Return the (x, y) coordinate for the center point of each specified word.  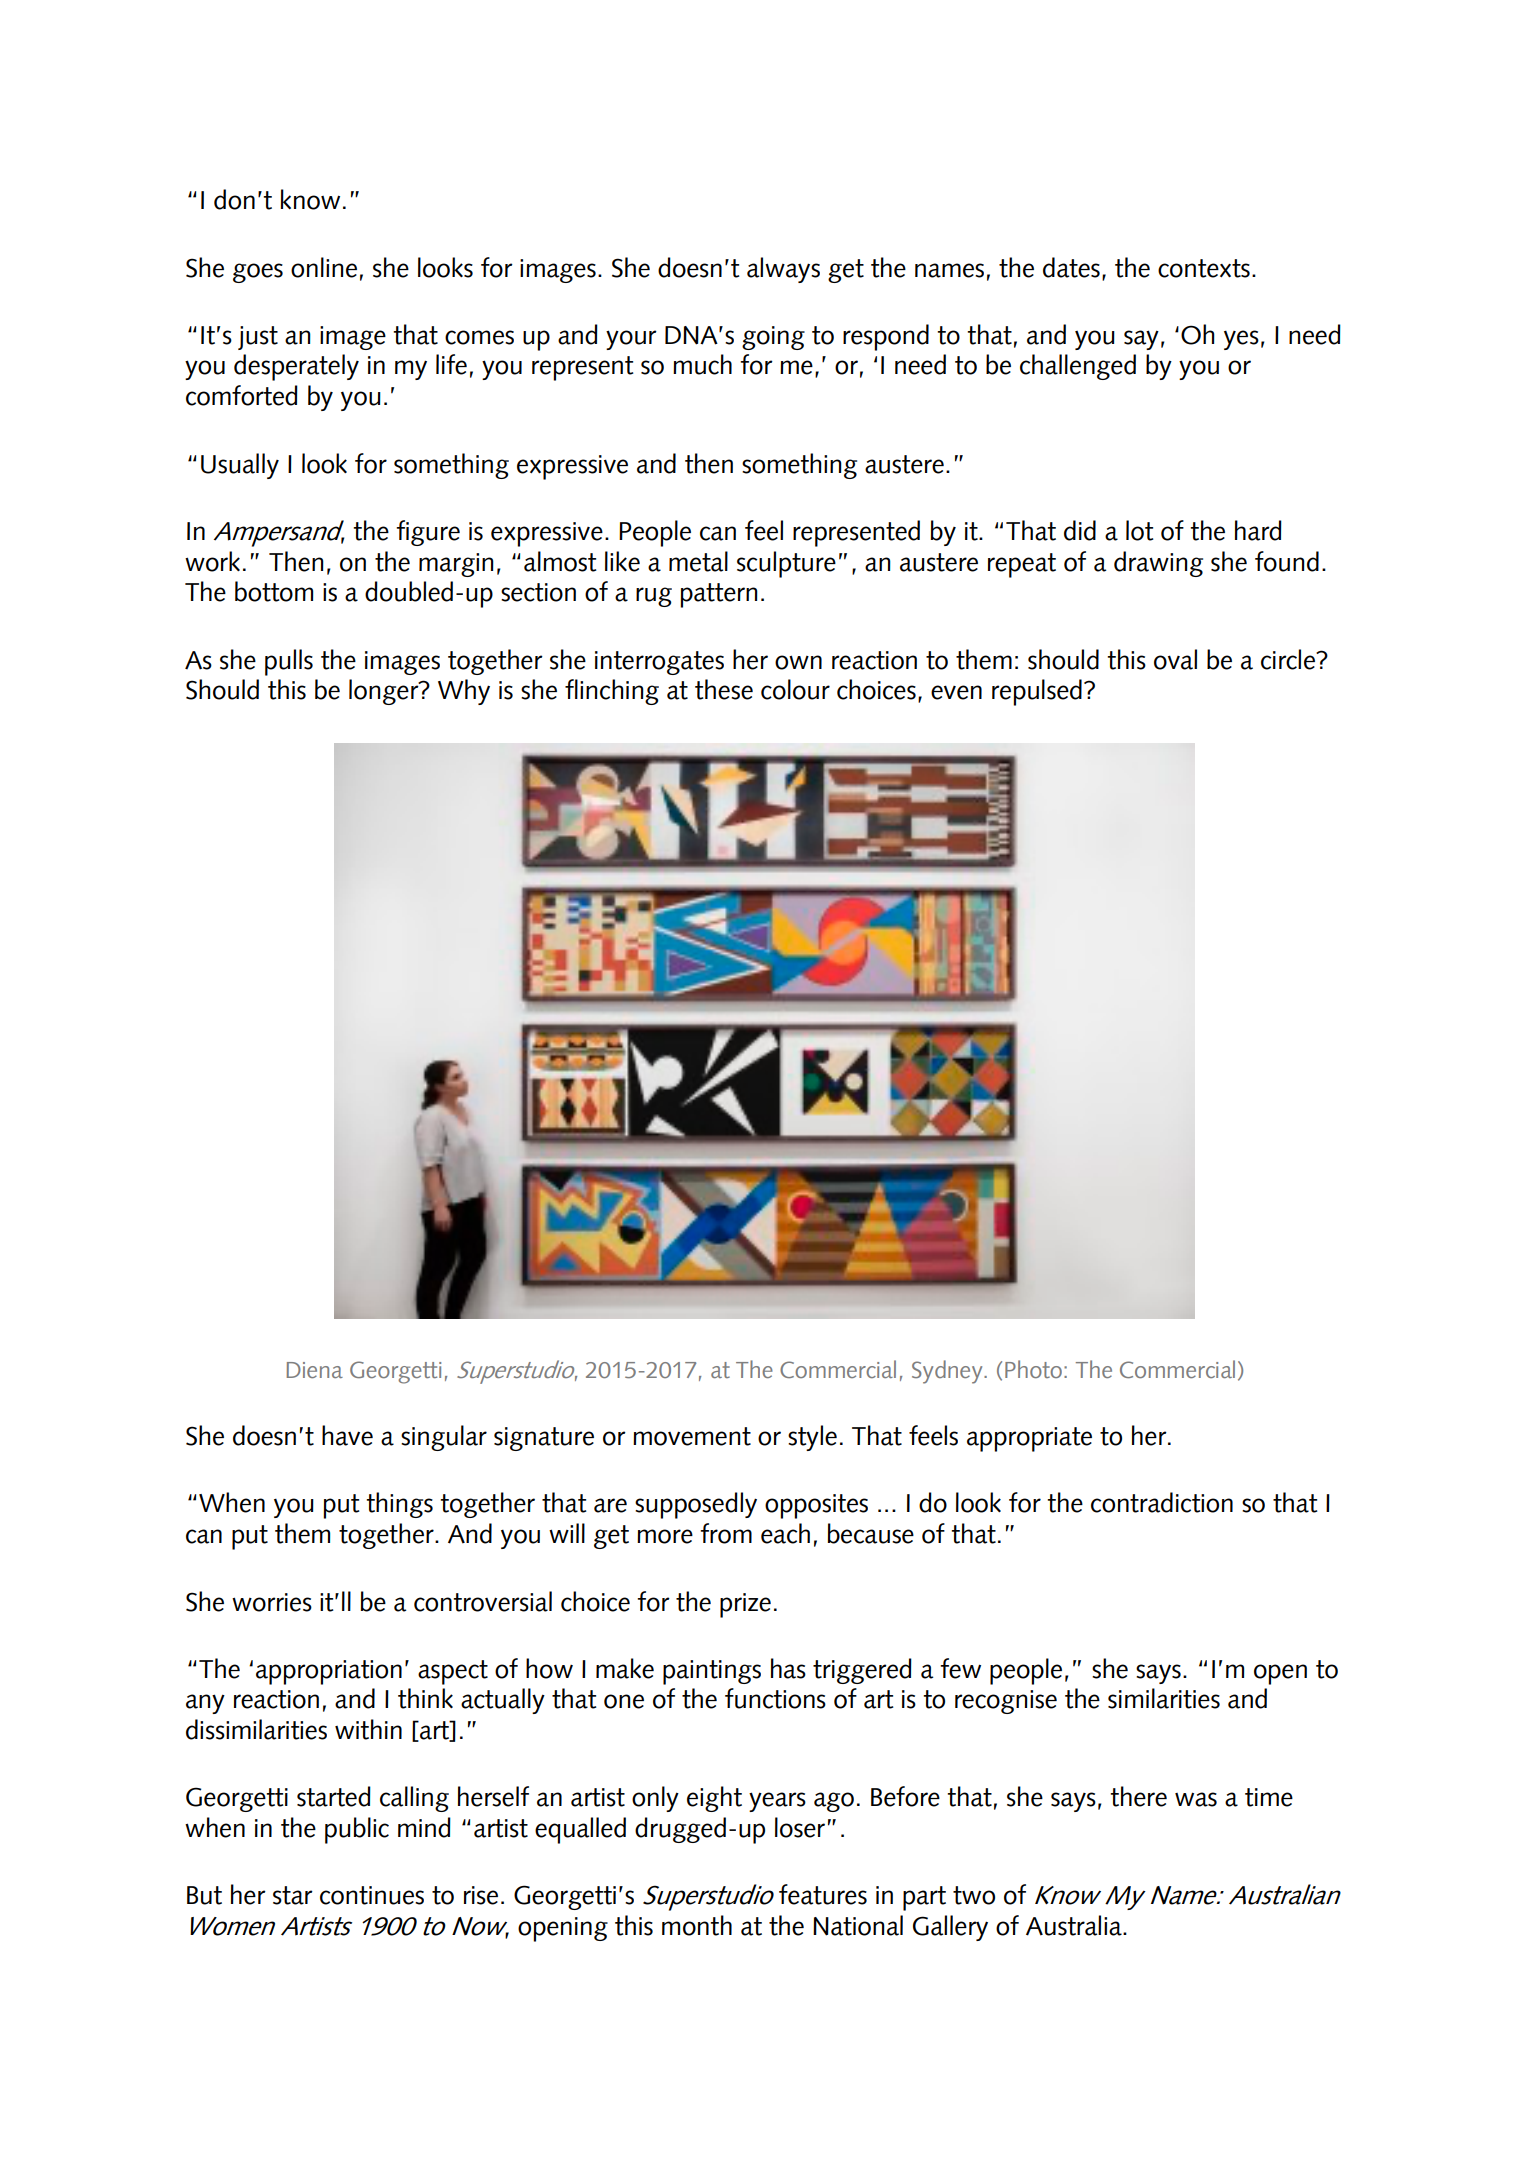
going (773, 338)
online (324, 267)
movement (692, 1436)
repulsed (1037, 692)
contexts (1204, 268)
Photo (1033, 1369)
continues (372, 1895)
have (347, 1435)
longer (385, 692)
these (724, 689)
